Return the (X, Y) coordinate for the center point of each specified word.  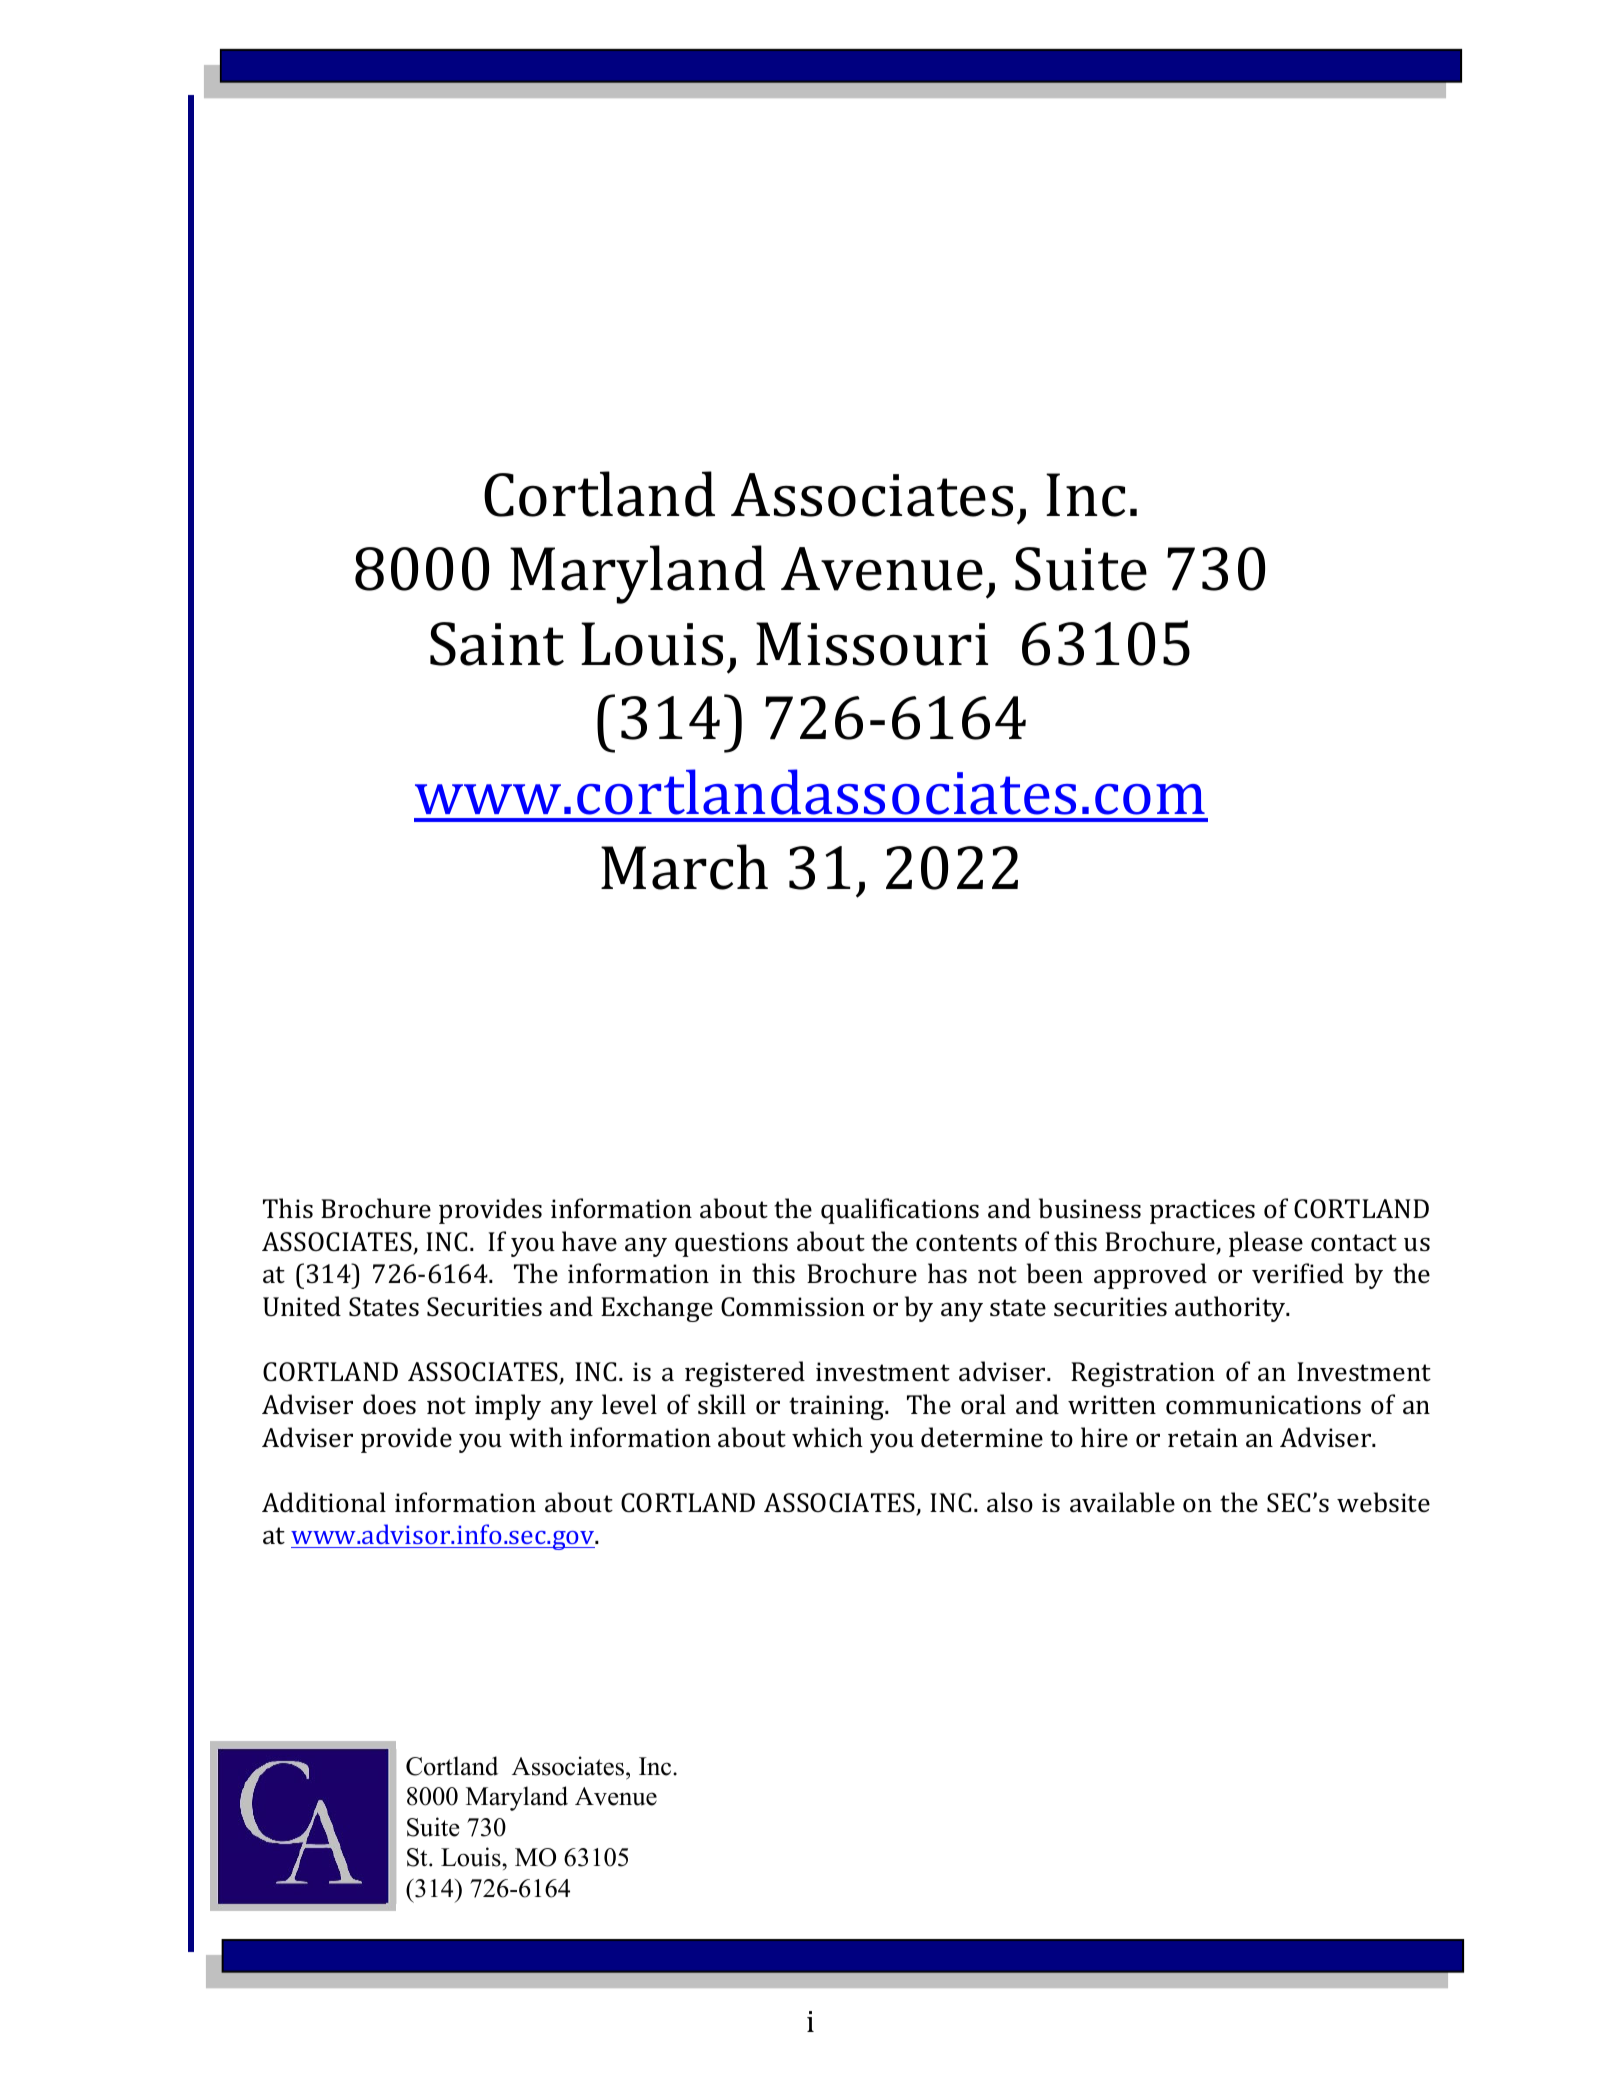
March (684, 867)
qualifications (900, 1211)
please (1266, 1244)
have (589, 1241)
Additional (324, 1502)
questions (731, 1244)
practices (1202, 1211)
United (302, 1306)
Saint (497, 644)
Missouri (872, 644)
